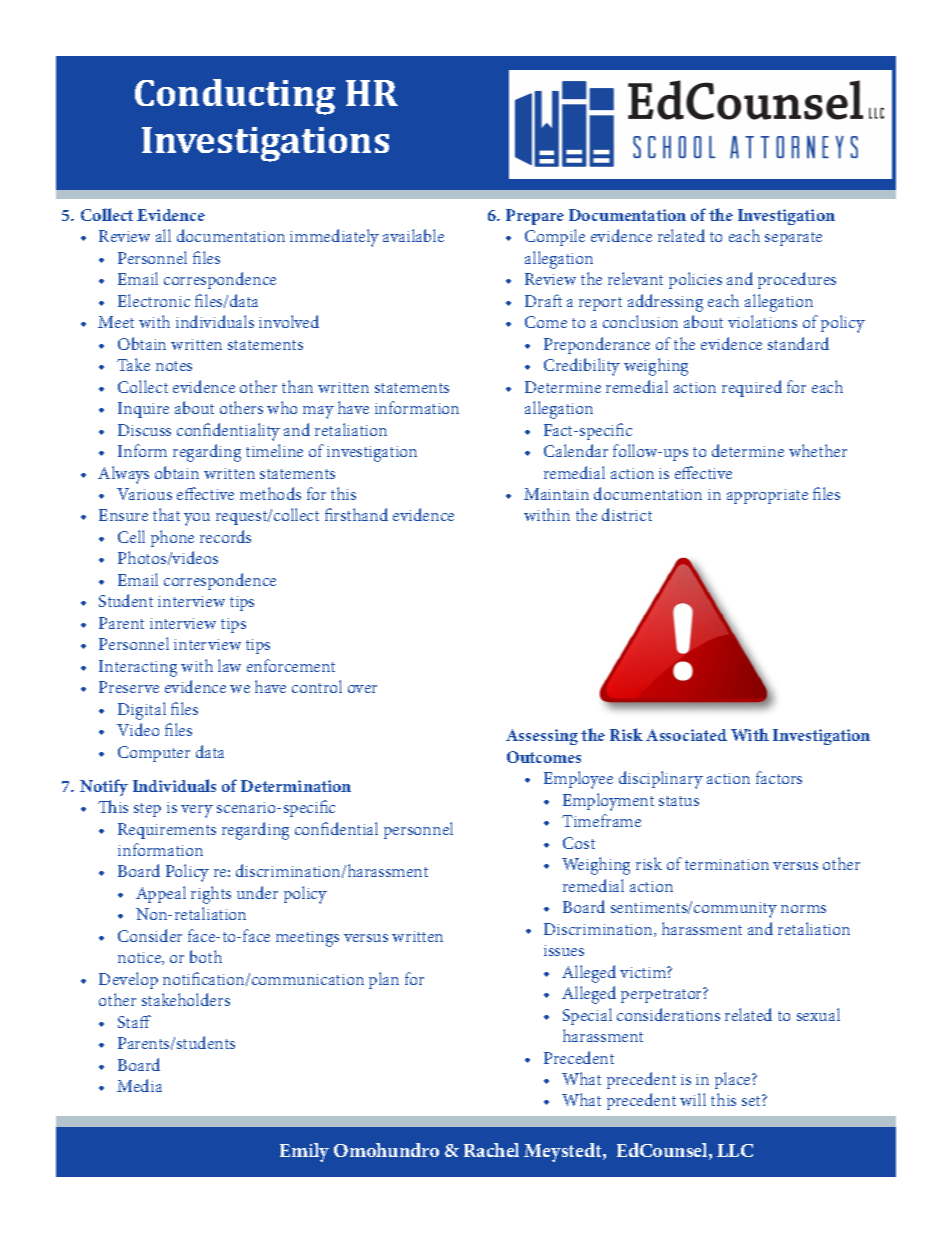  Describe the element at coordinates (211, 895) in the page. I see `rights` at that location.
